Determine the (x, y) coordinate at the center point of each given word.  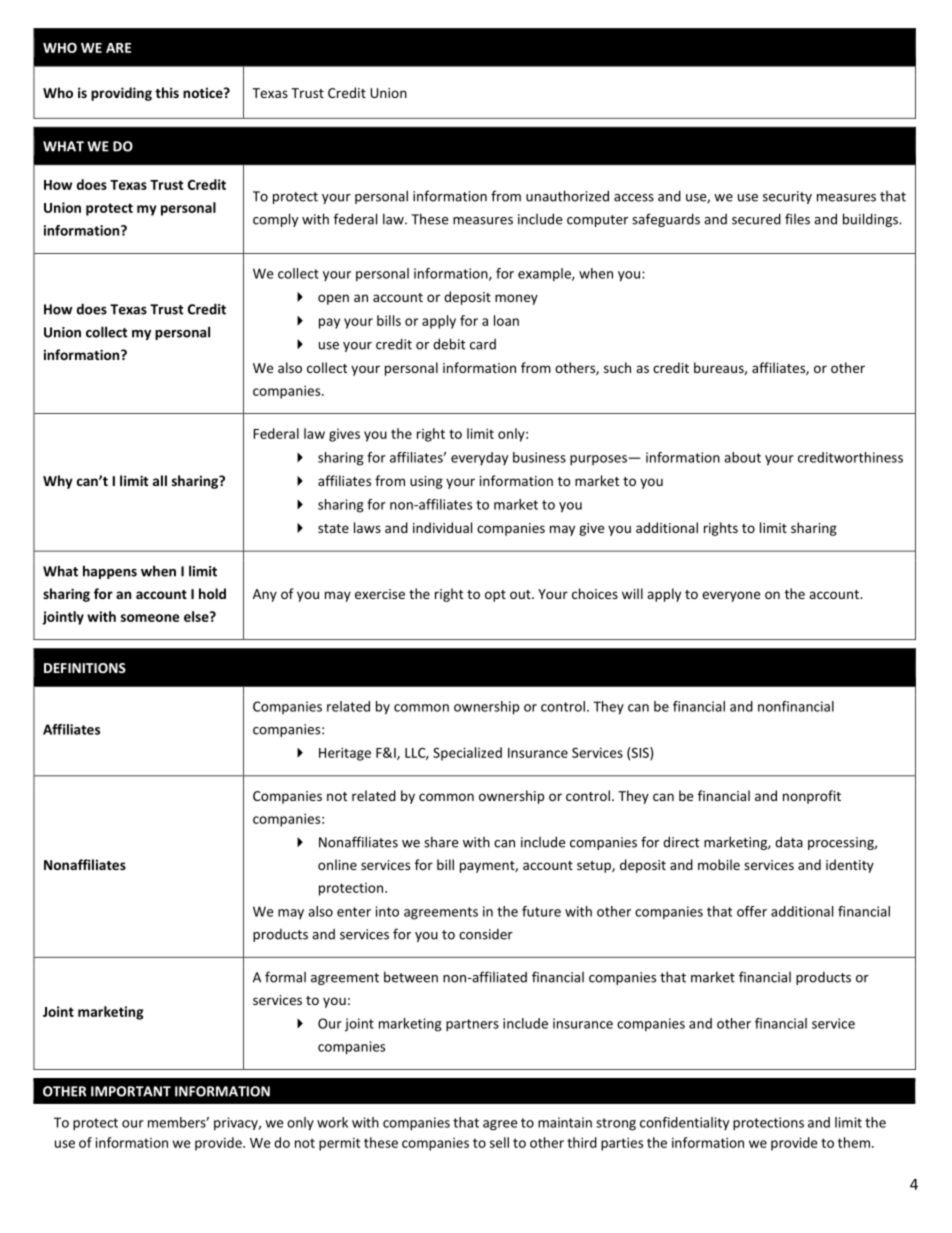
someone (150, 618)
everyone (731, 596)
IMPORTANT (131, 1091)
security (787, 197)
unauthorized (567, 196)
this (167, 92)
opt (495, 596)
